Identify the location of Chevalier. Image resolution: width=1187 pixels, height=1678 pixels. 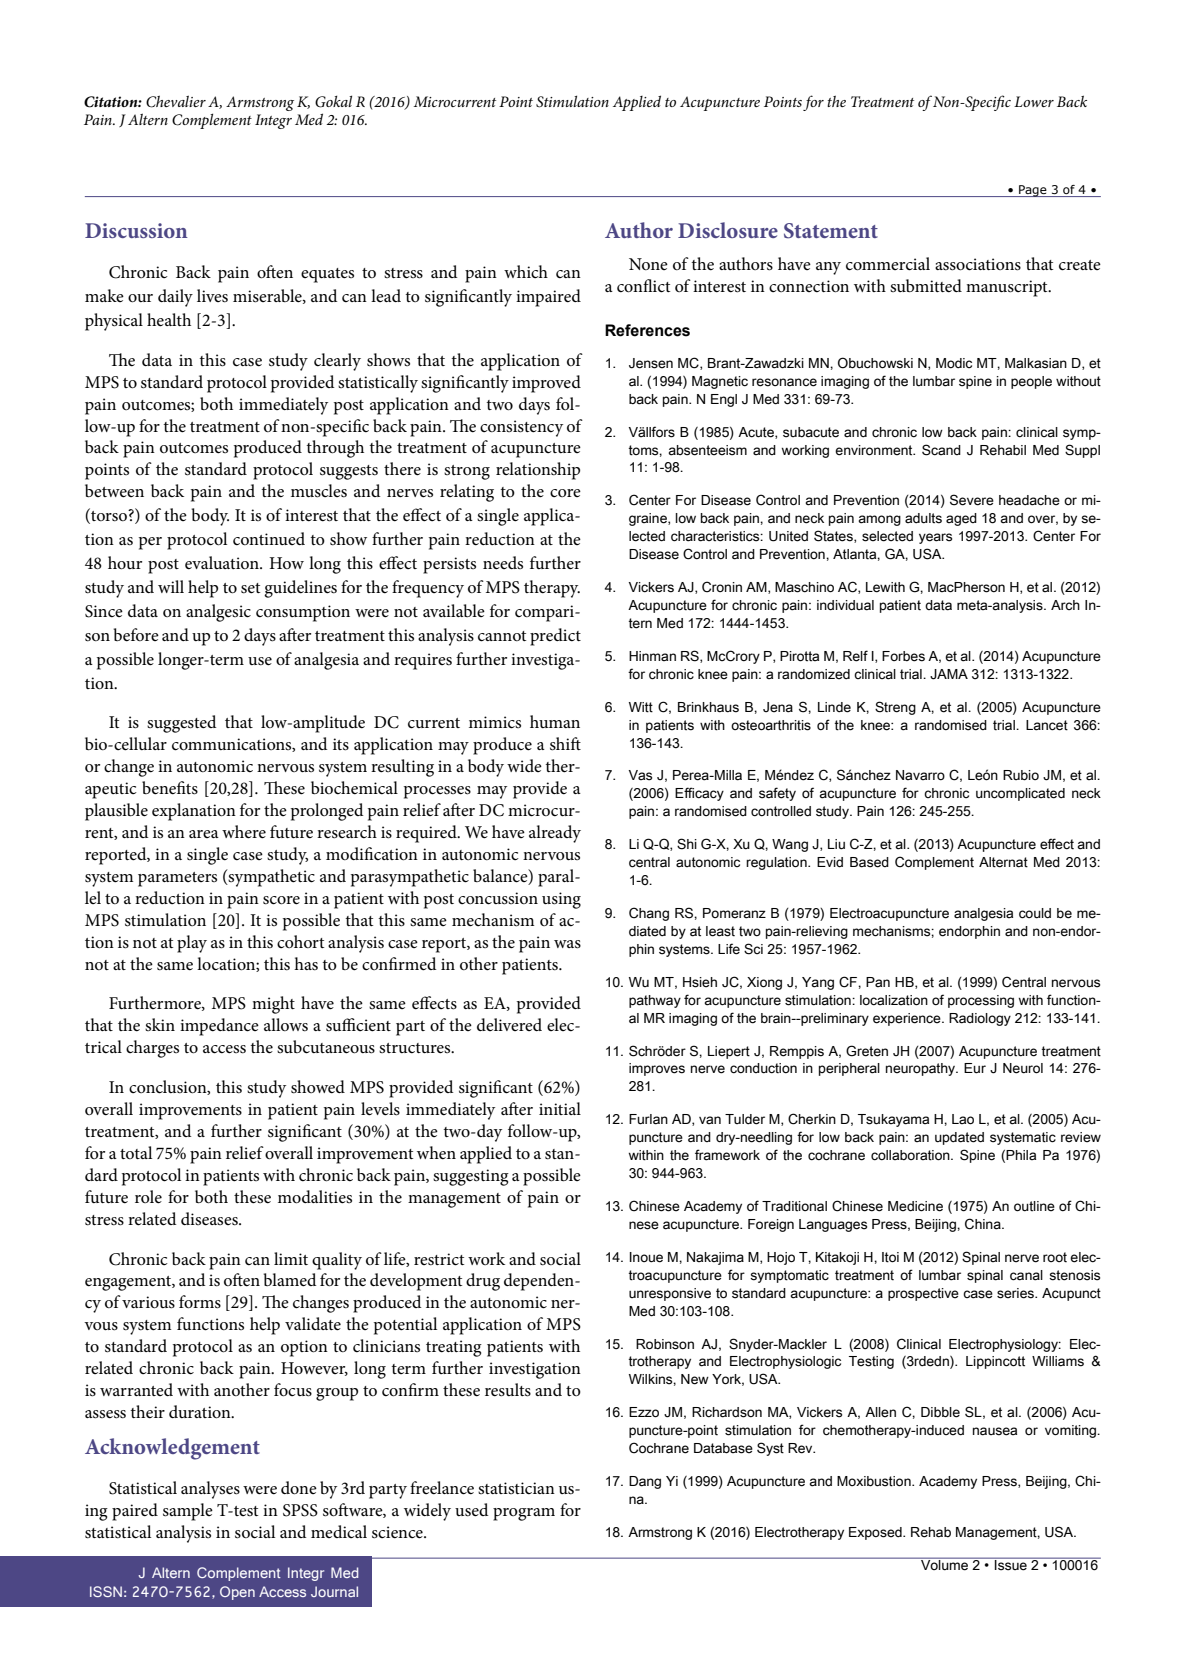
(176, 101).
